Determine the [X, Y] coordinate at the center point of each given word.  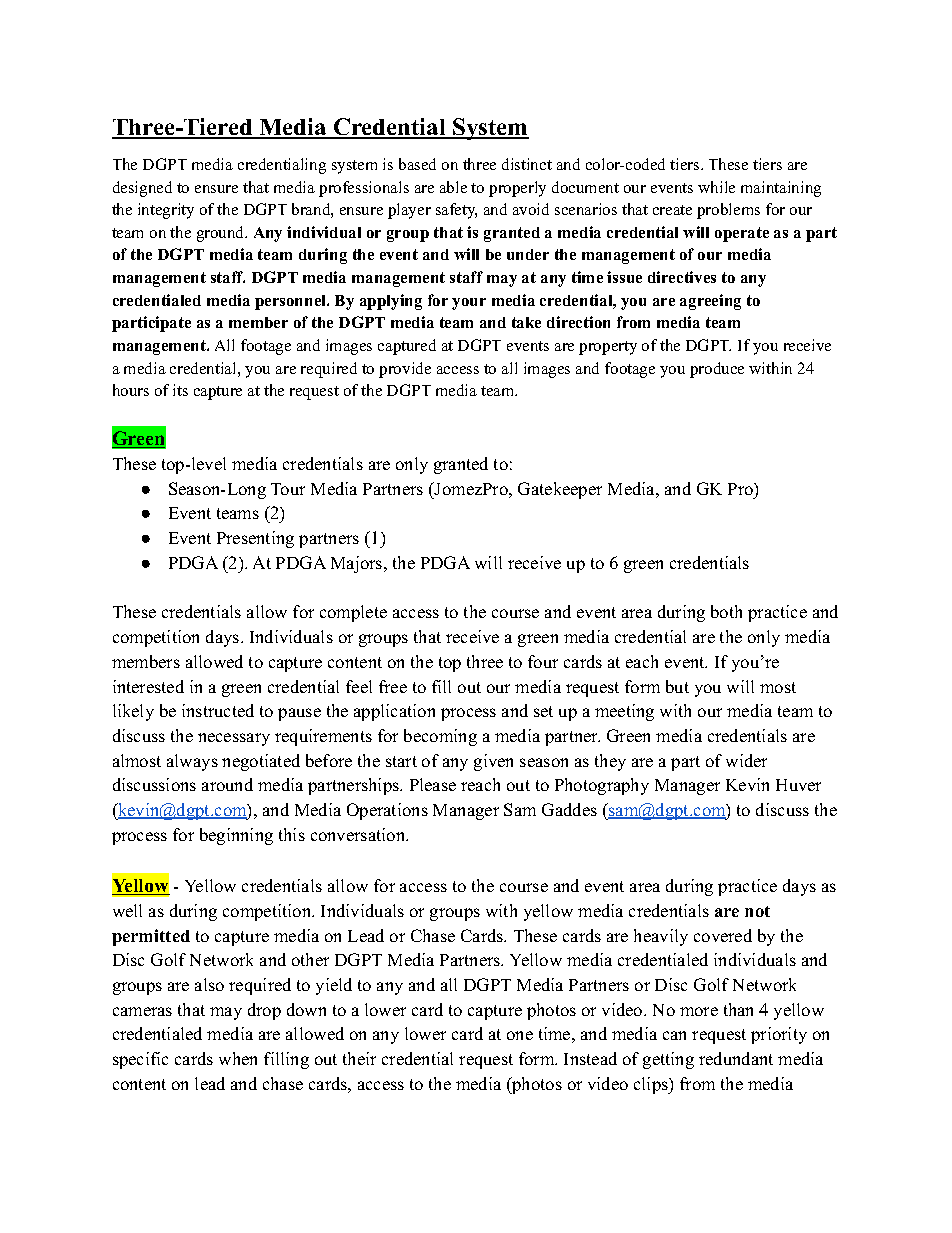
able [453, 187]
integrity [166, 211]
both [726, 611]
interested [148, 686]
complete [353, 613]
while [716, 187]
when [238, 1058]
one [520, 1035]
